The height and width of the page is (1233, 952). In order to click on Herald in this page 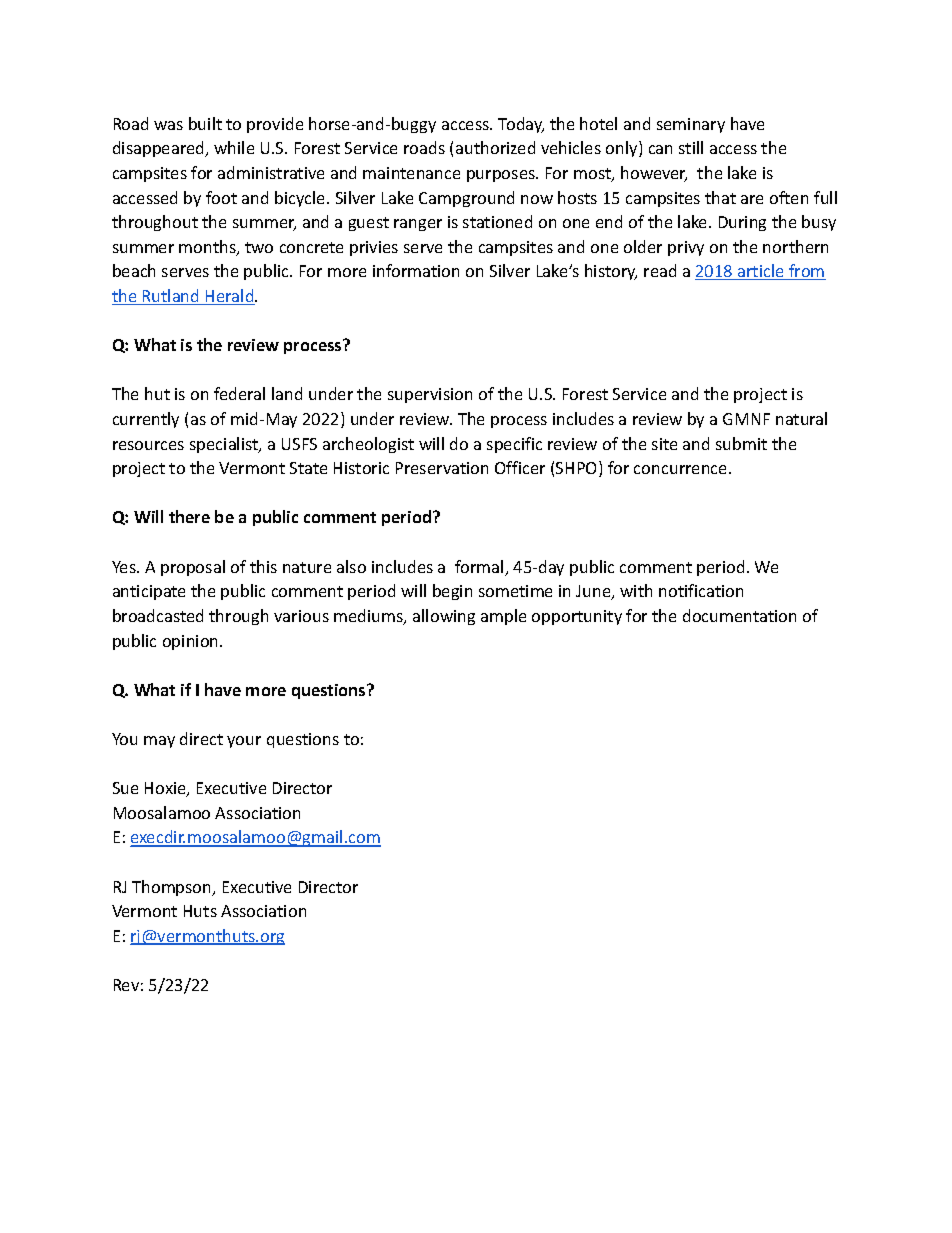, I will do `click(230, 297)`.
